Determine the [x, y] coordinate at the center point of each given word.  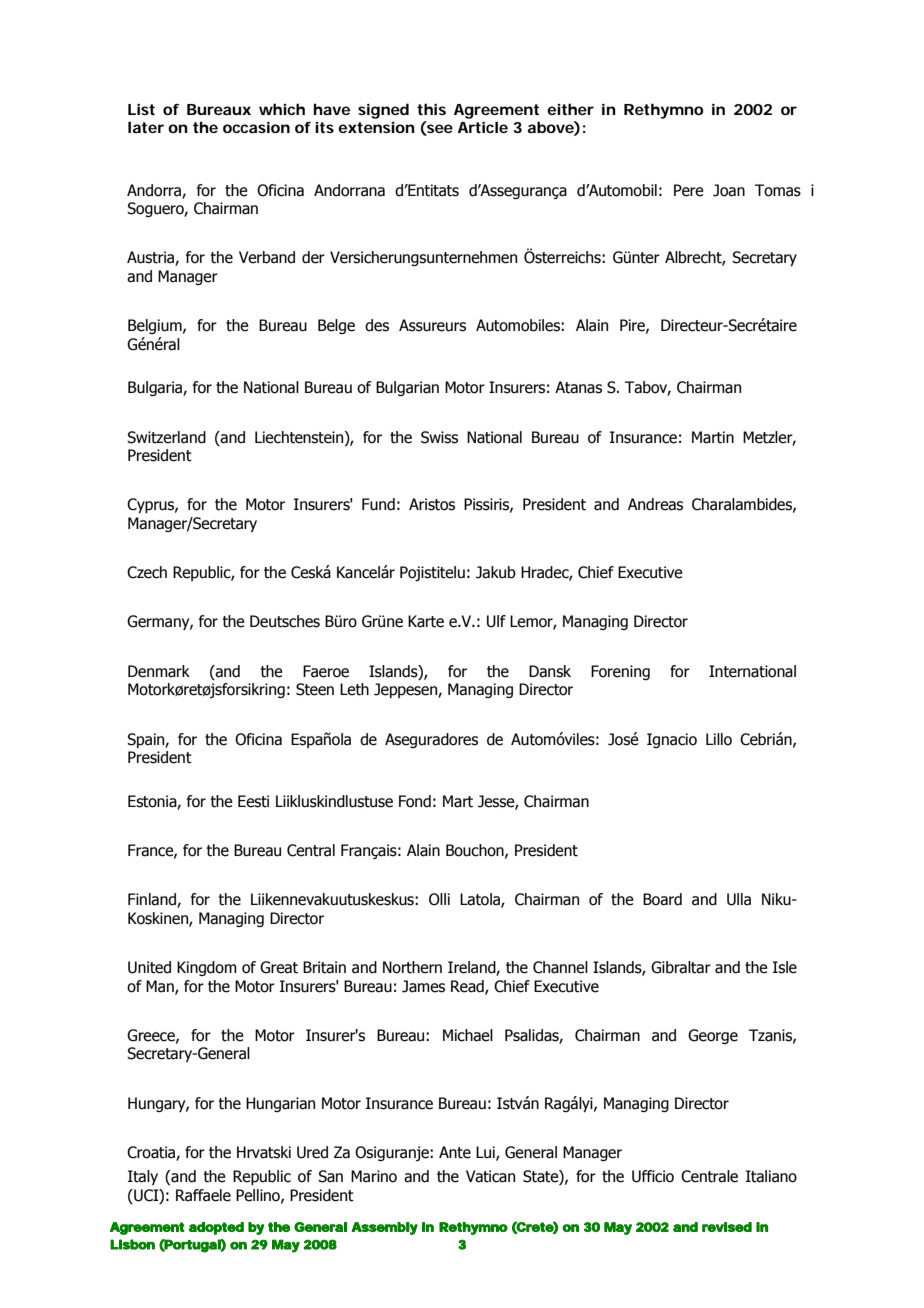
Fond [415, 801]
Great [279, 967]
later [146, 127]
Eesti [253, 801]
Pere [689, 190]
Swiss [439, 437]
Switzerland [166, 437]
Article [483, 127]
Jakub [496, 572]
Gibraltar [681, 967]
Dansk [550, 671]
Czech [147, 572]
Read [468, 987]
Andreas [655, 504]
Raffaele [203, 1195]
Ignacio [672, 740]
